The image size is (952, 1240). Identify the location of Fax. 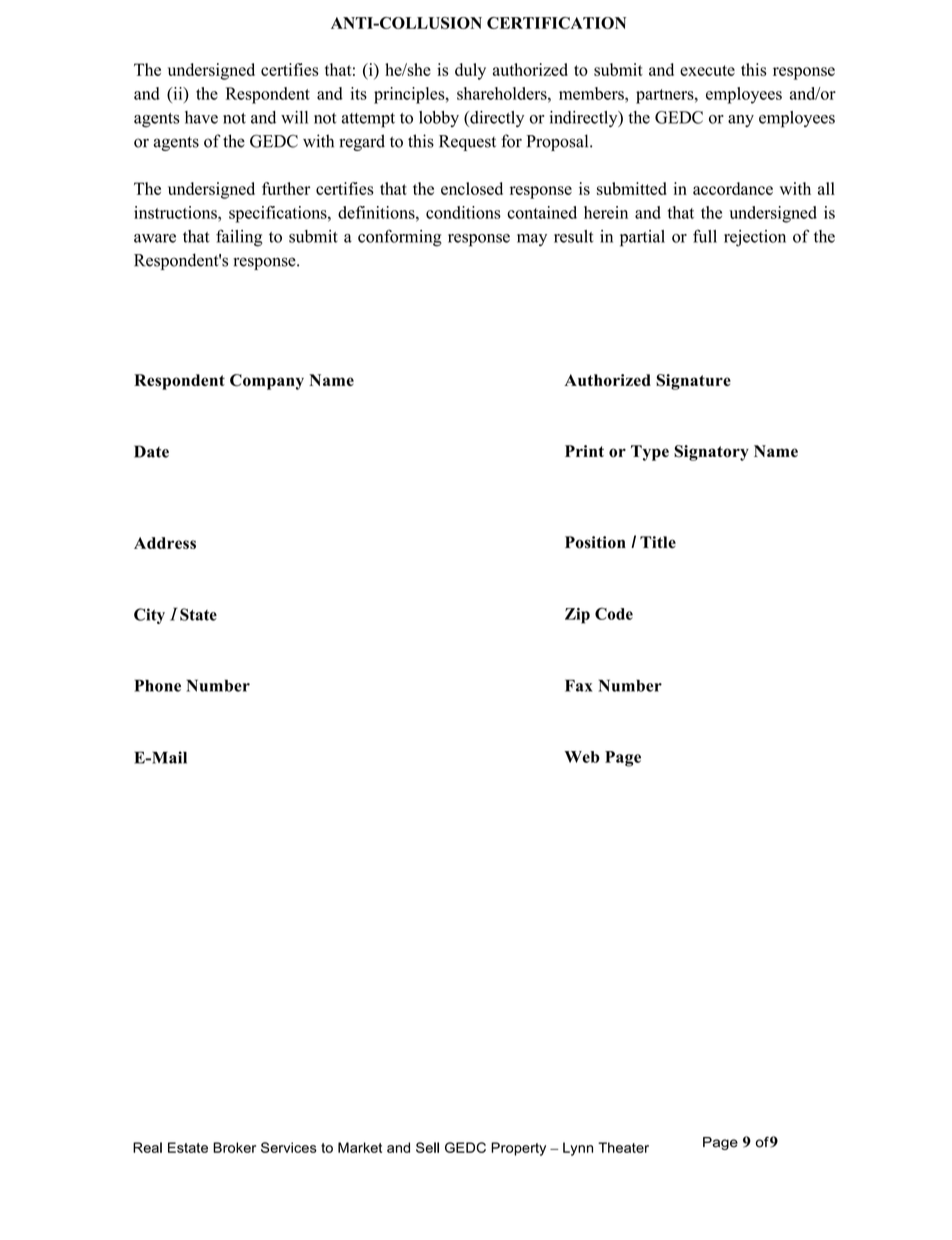
(579, 685).
